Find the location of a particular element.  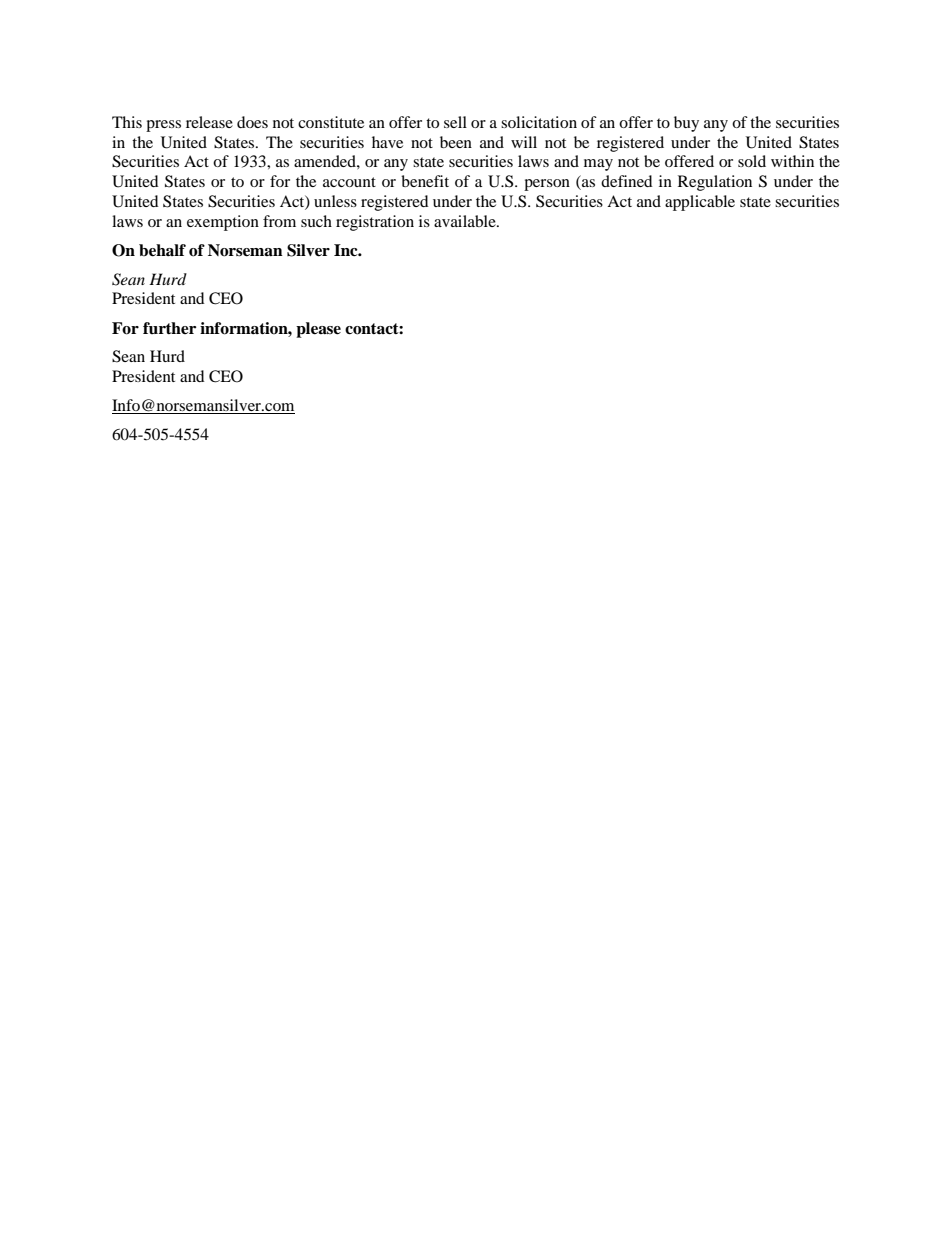

further is located at coordinates (169, 328).
